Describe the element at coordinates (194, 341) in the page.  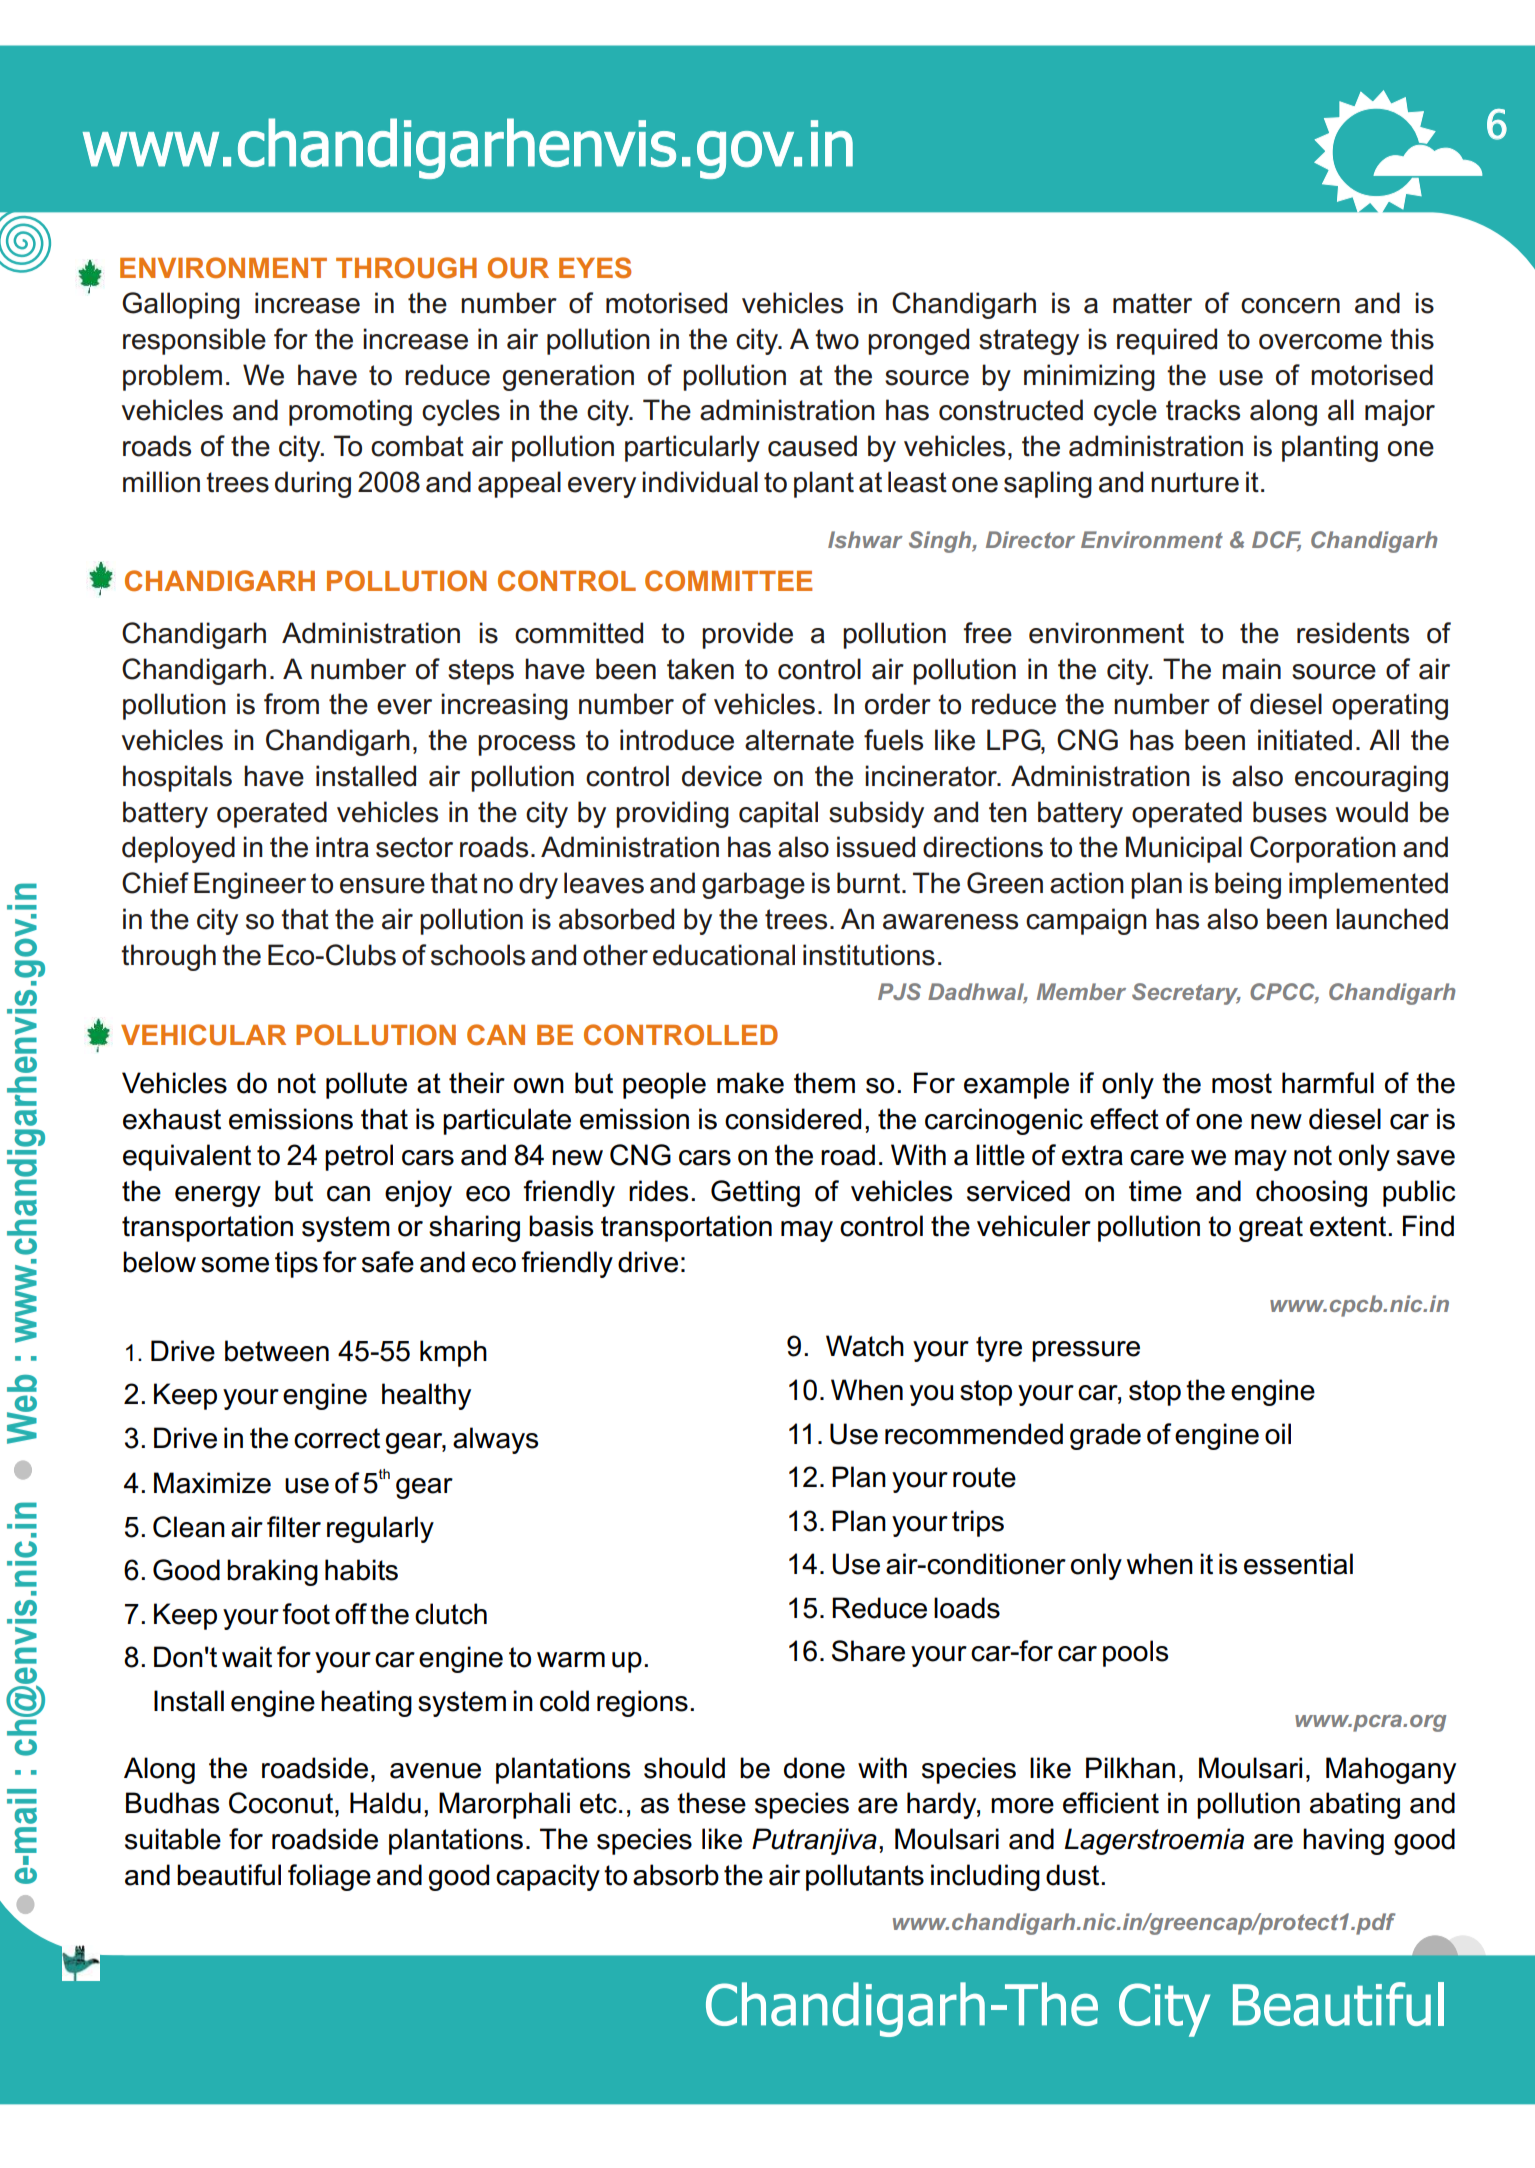
I see `responsible` at that location.
